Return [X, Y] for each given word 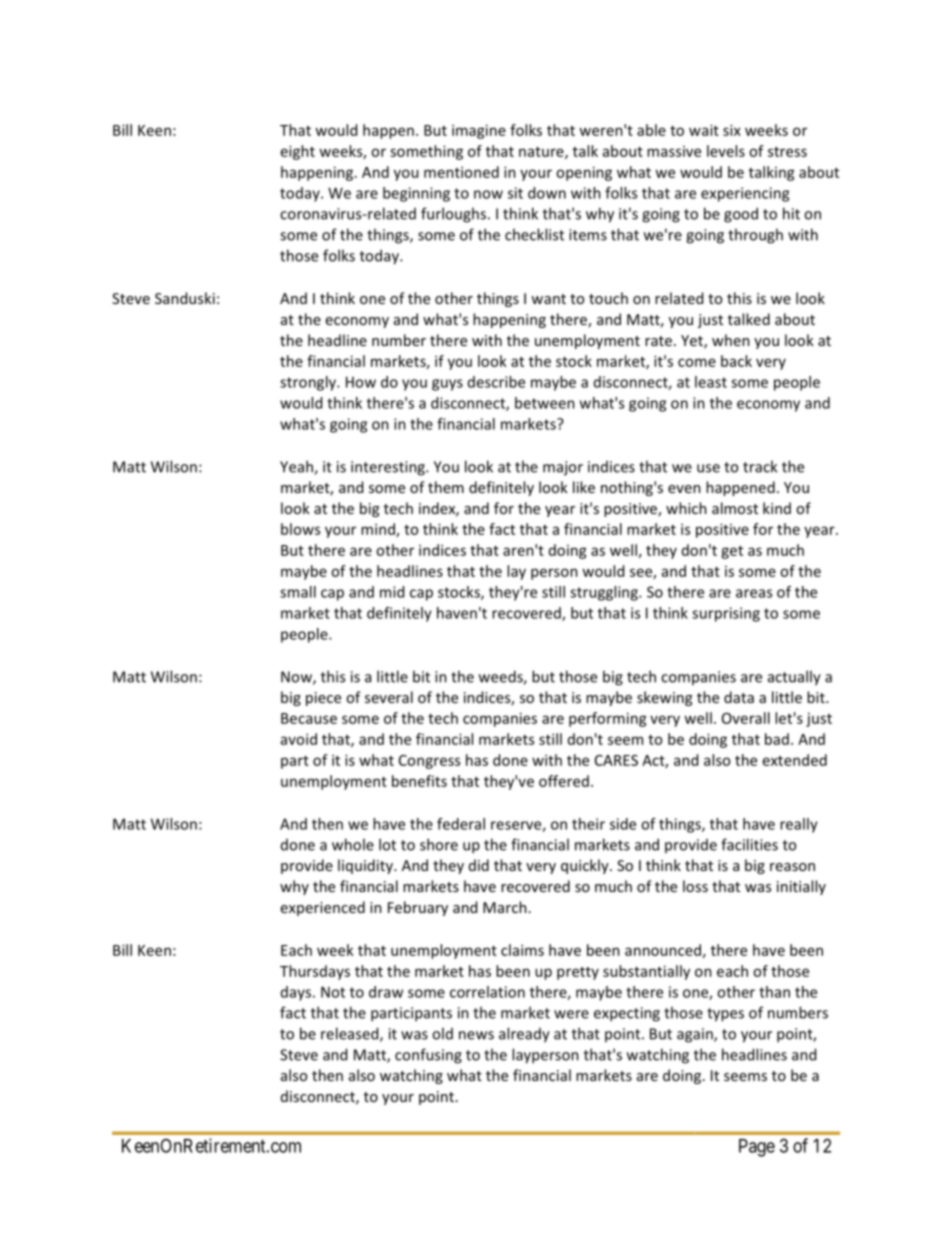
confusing [428, 1056]
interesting [389, 468]
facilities [749, 844]
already [524, 1035]
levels [726, 151]
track [760, 466]
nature [542, 153]
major [563, 468]
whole [353, 844]
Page [757, 1148]
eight [298, 152]
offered [564, 781]
